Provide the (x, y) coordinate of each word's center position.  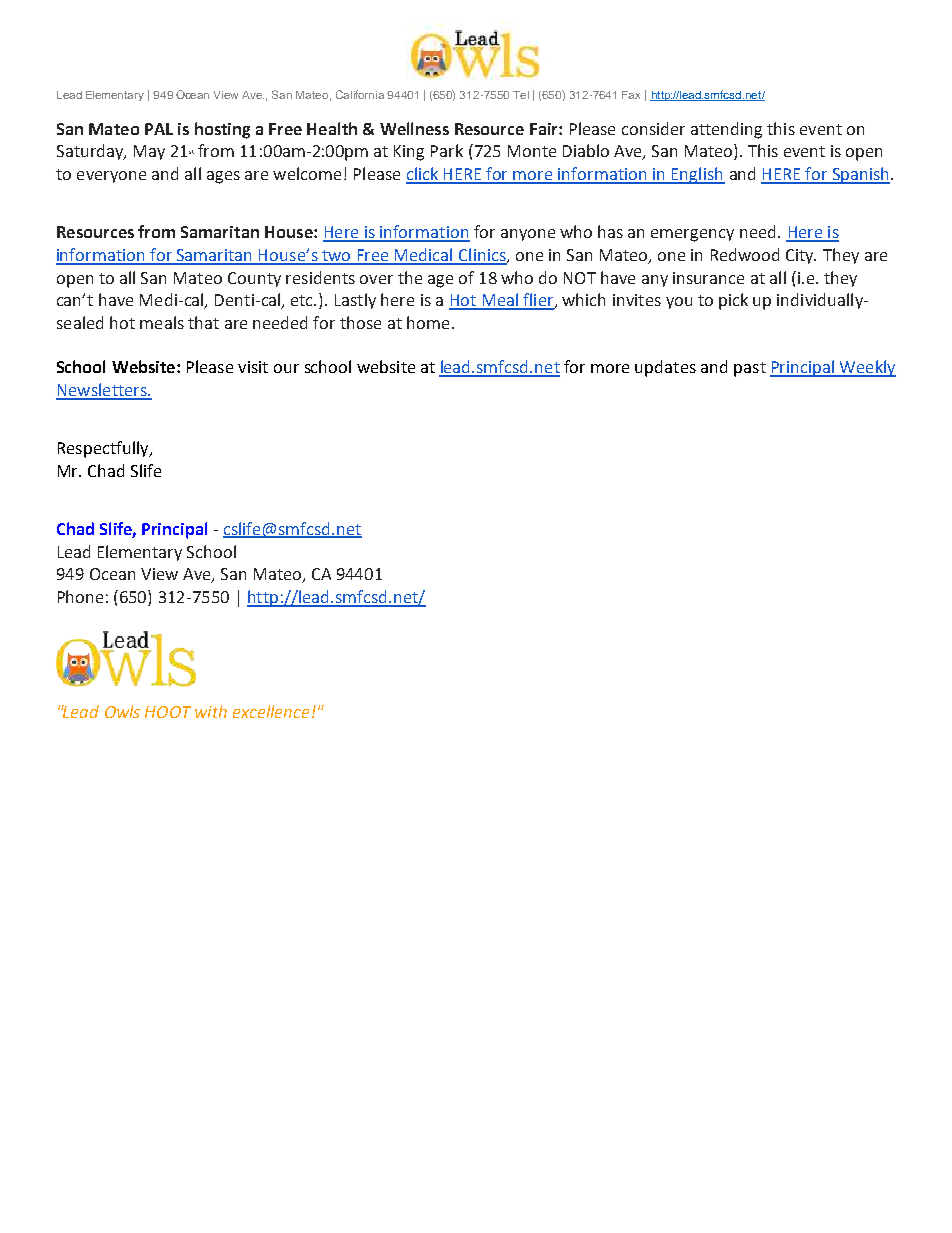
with (211, 711)
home (428, 322)
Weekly (867, 368)
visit (253, 367)
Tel (521, 95)
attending (726, 130)
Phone (80, 596)
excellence (271, 711)
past (750, 369)
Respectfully (104, 449)
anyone (528, 235)
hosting (222, 130)
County (254, 279)
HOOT (168, 712)
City (801, 256)
